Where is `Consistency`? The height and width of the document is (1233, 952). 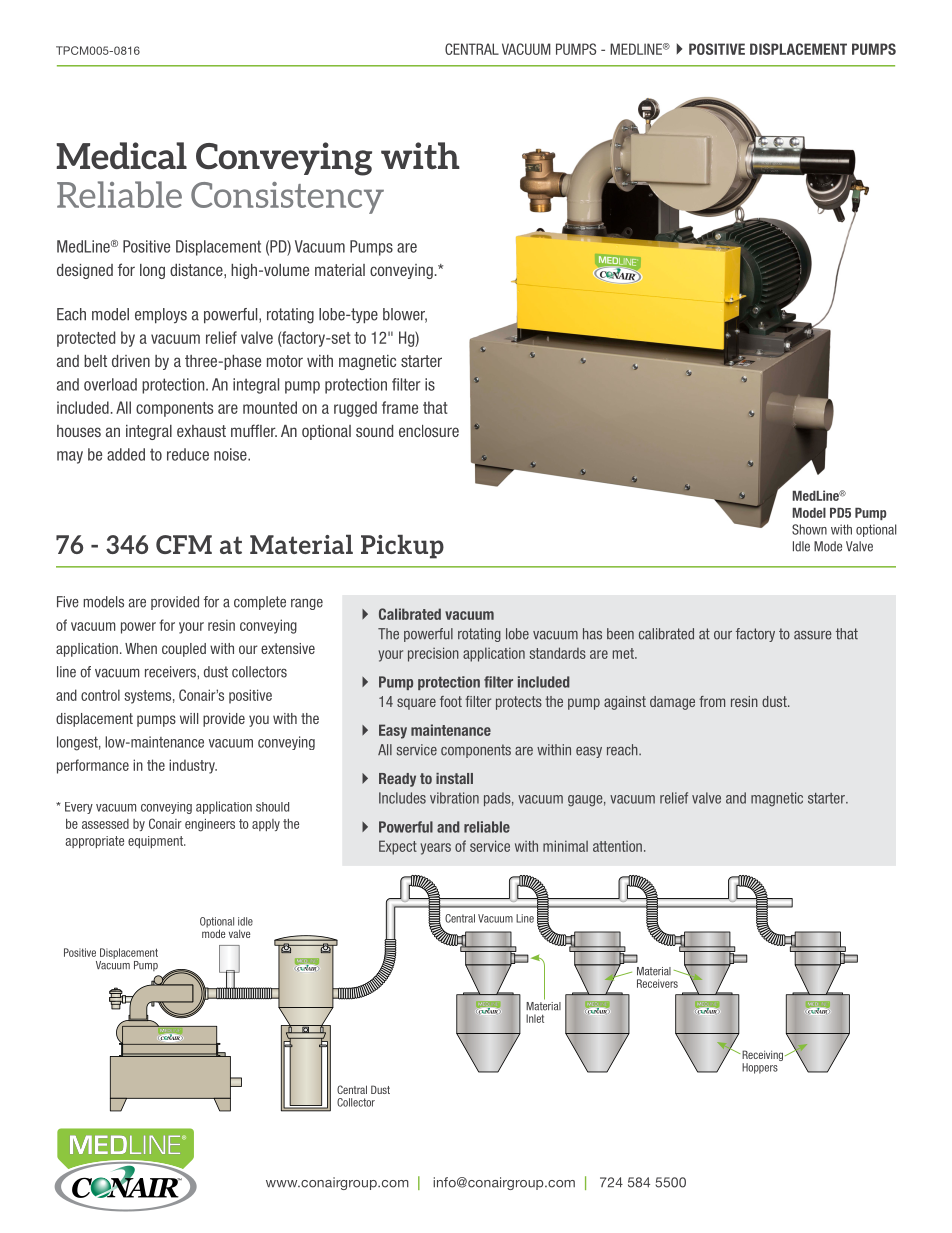
Consistency is located at coordinates (287, 198).
